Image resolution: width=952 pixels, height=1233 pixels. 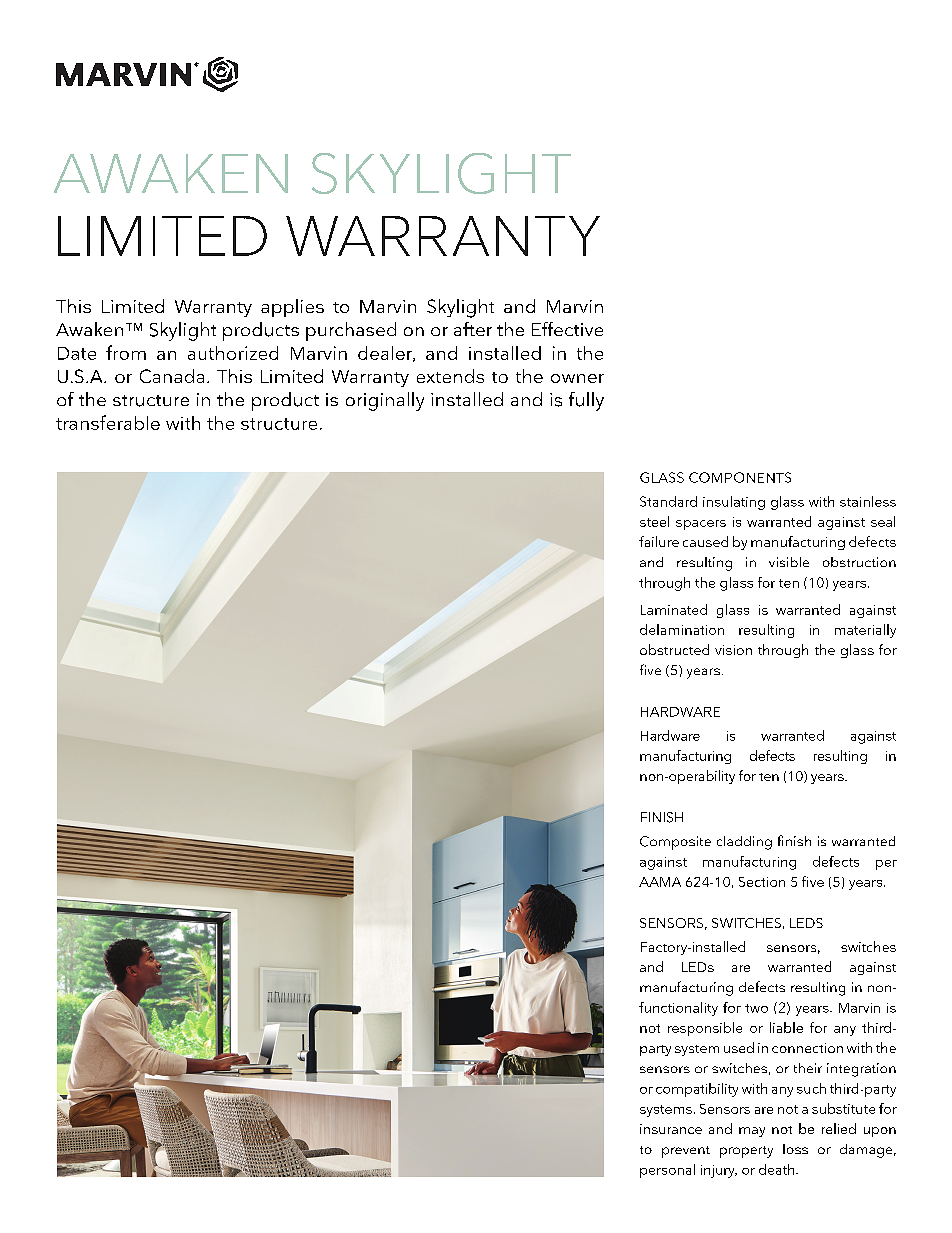 I want to click on personal, so click(x=667, y=1171).
